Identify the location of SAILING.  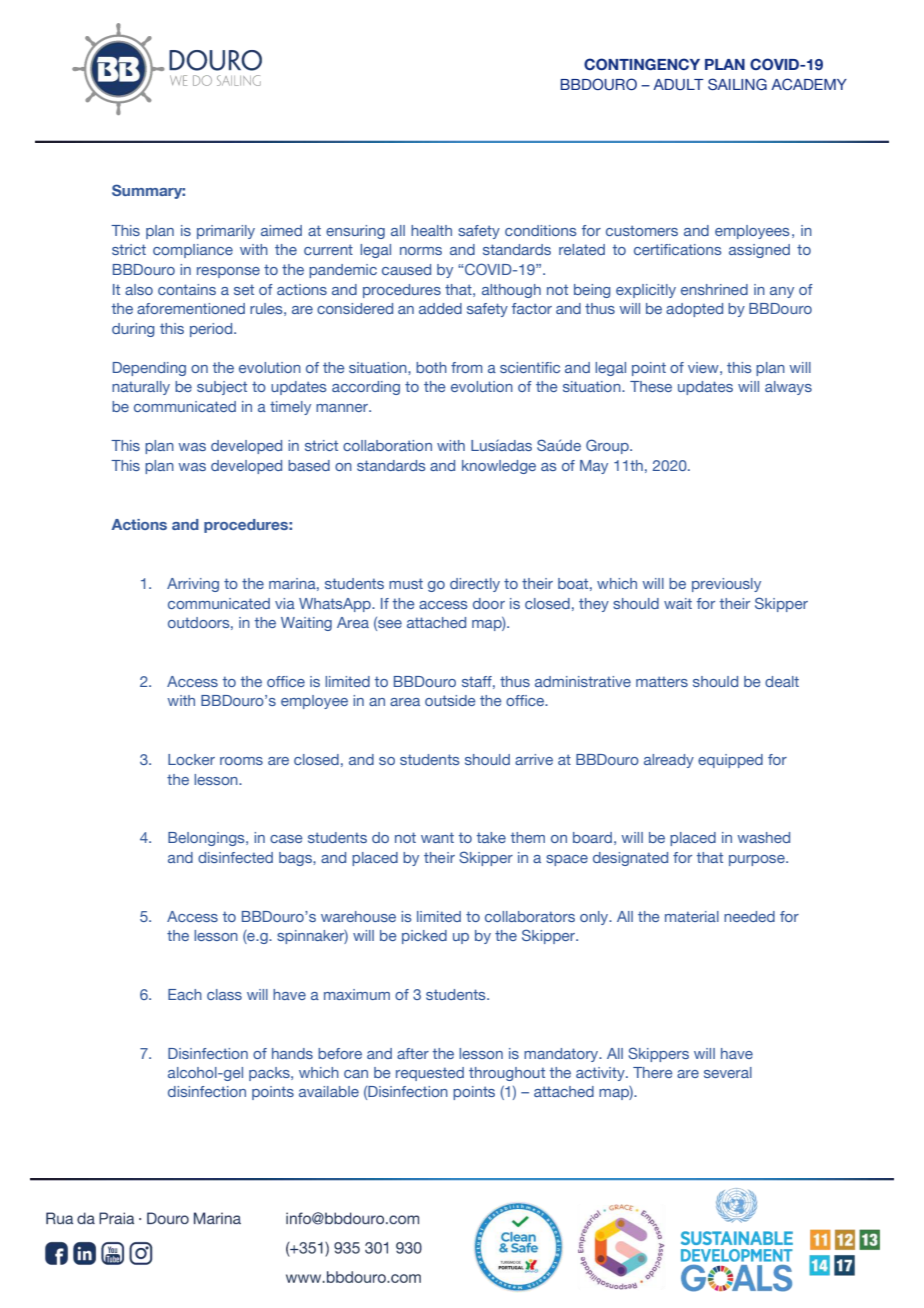
(737, 84).
